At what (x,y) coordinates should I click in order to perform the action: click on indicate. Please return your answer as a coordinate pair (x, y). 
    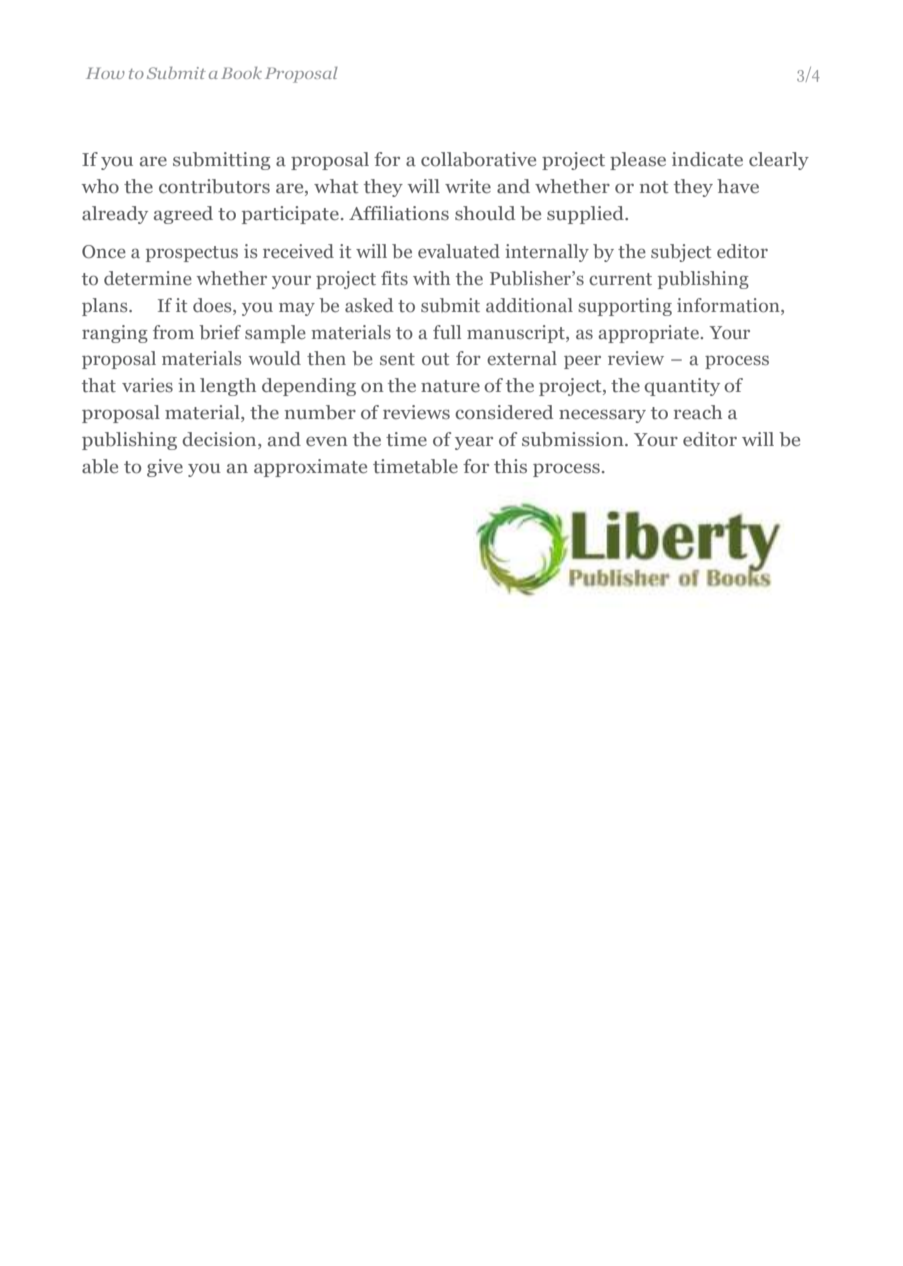
    Looking at the image, I should click on (707, 159).
